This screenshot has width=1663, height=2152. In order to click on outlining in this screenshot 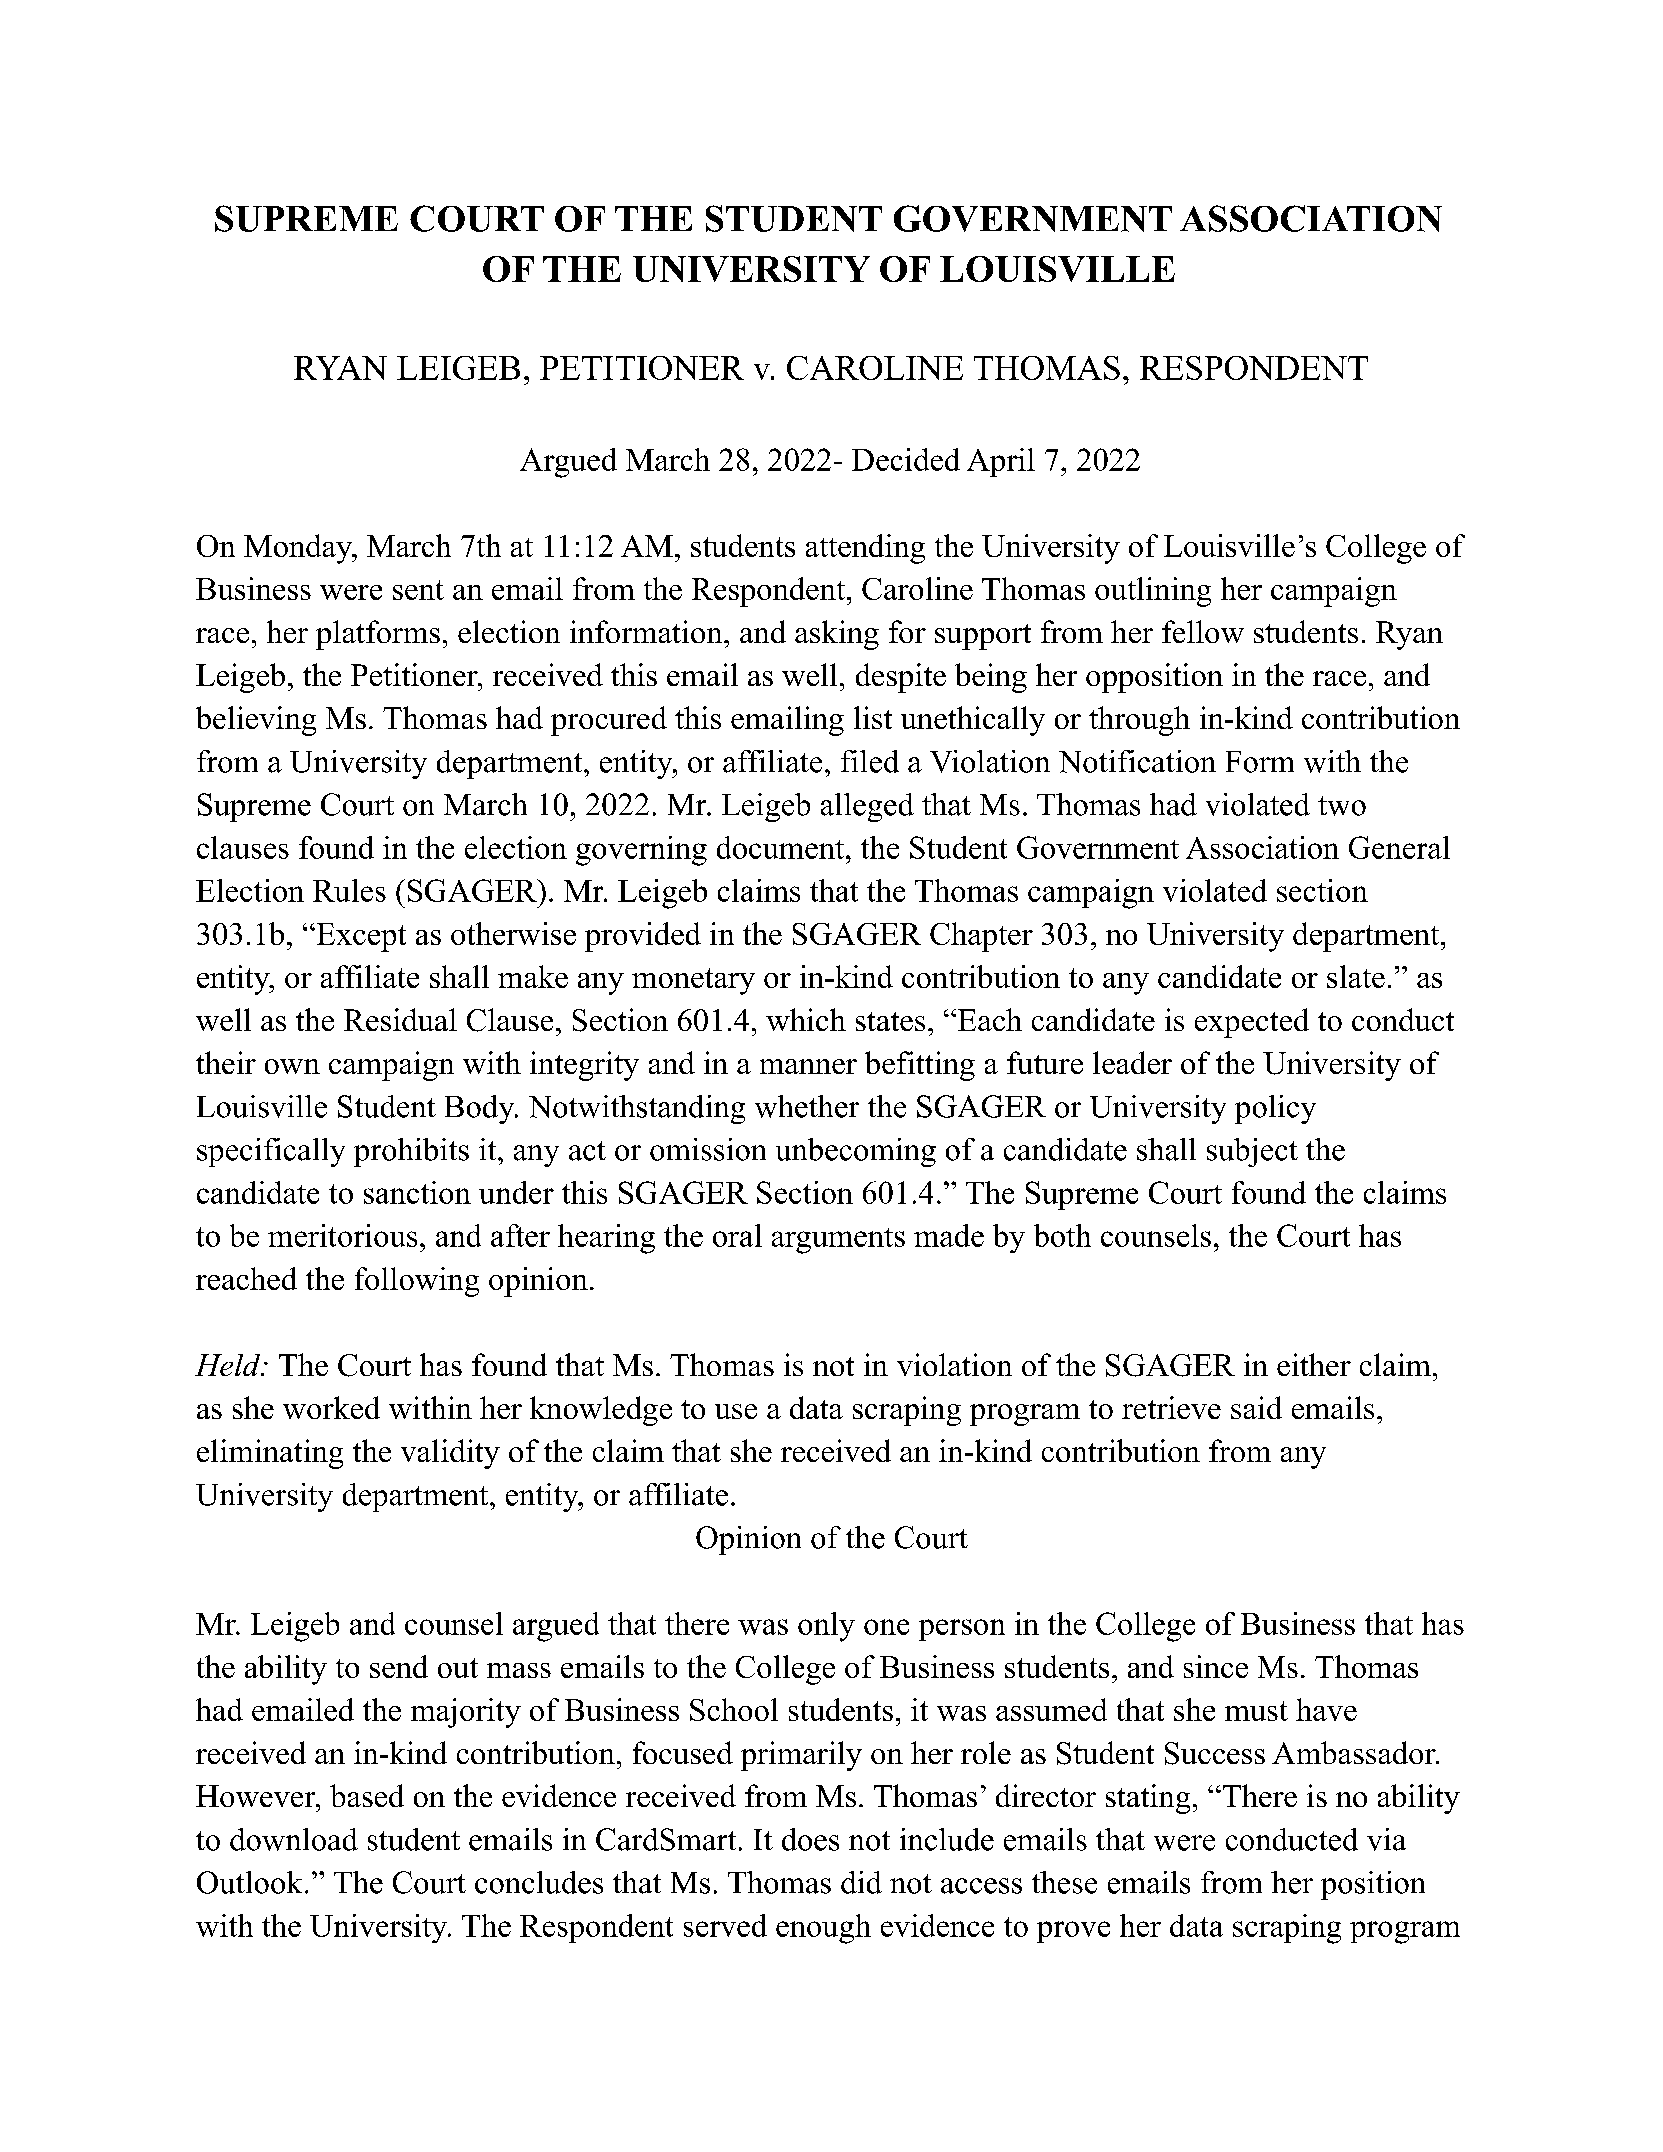, I will do `click(1153, 592)`.
